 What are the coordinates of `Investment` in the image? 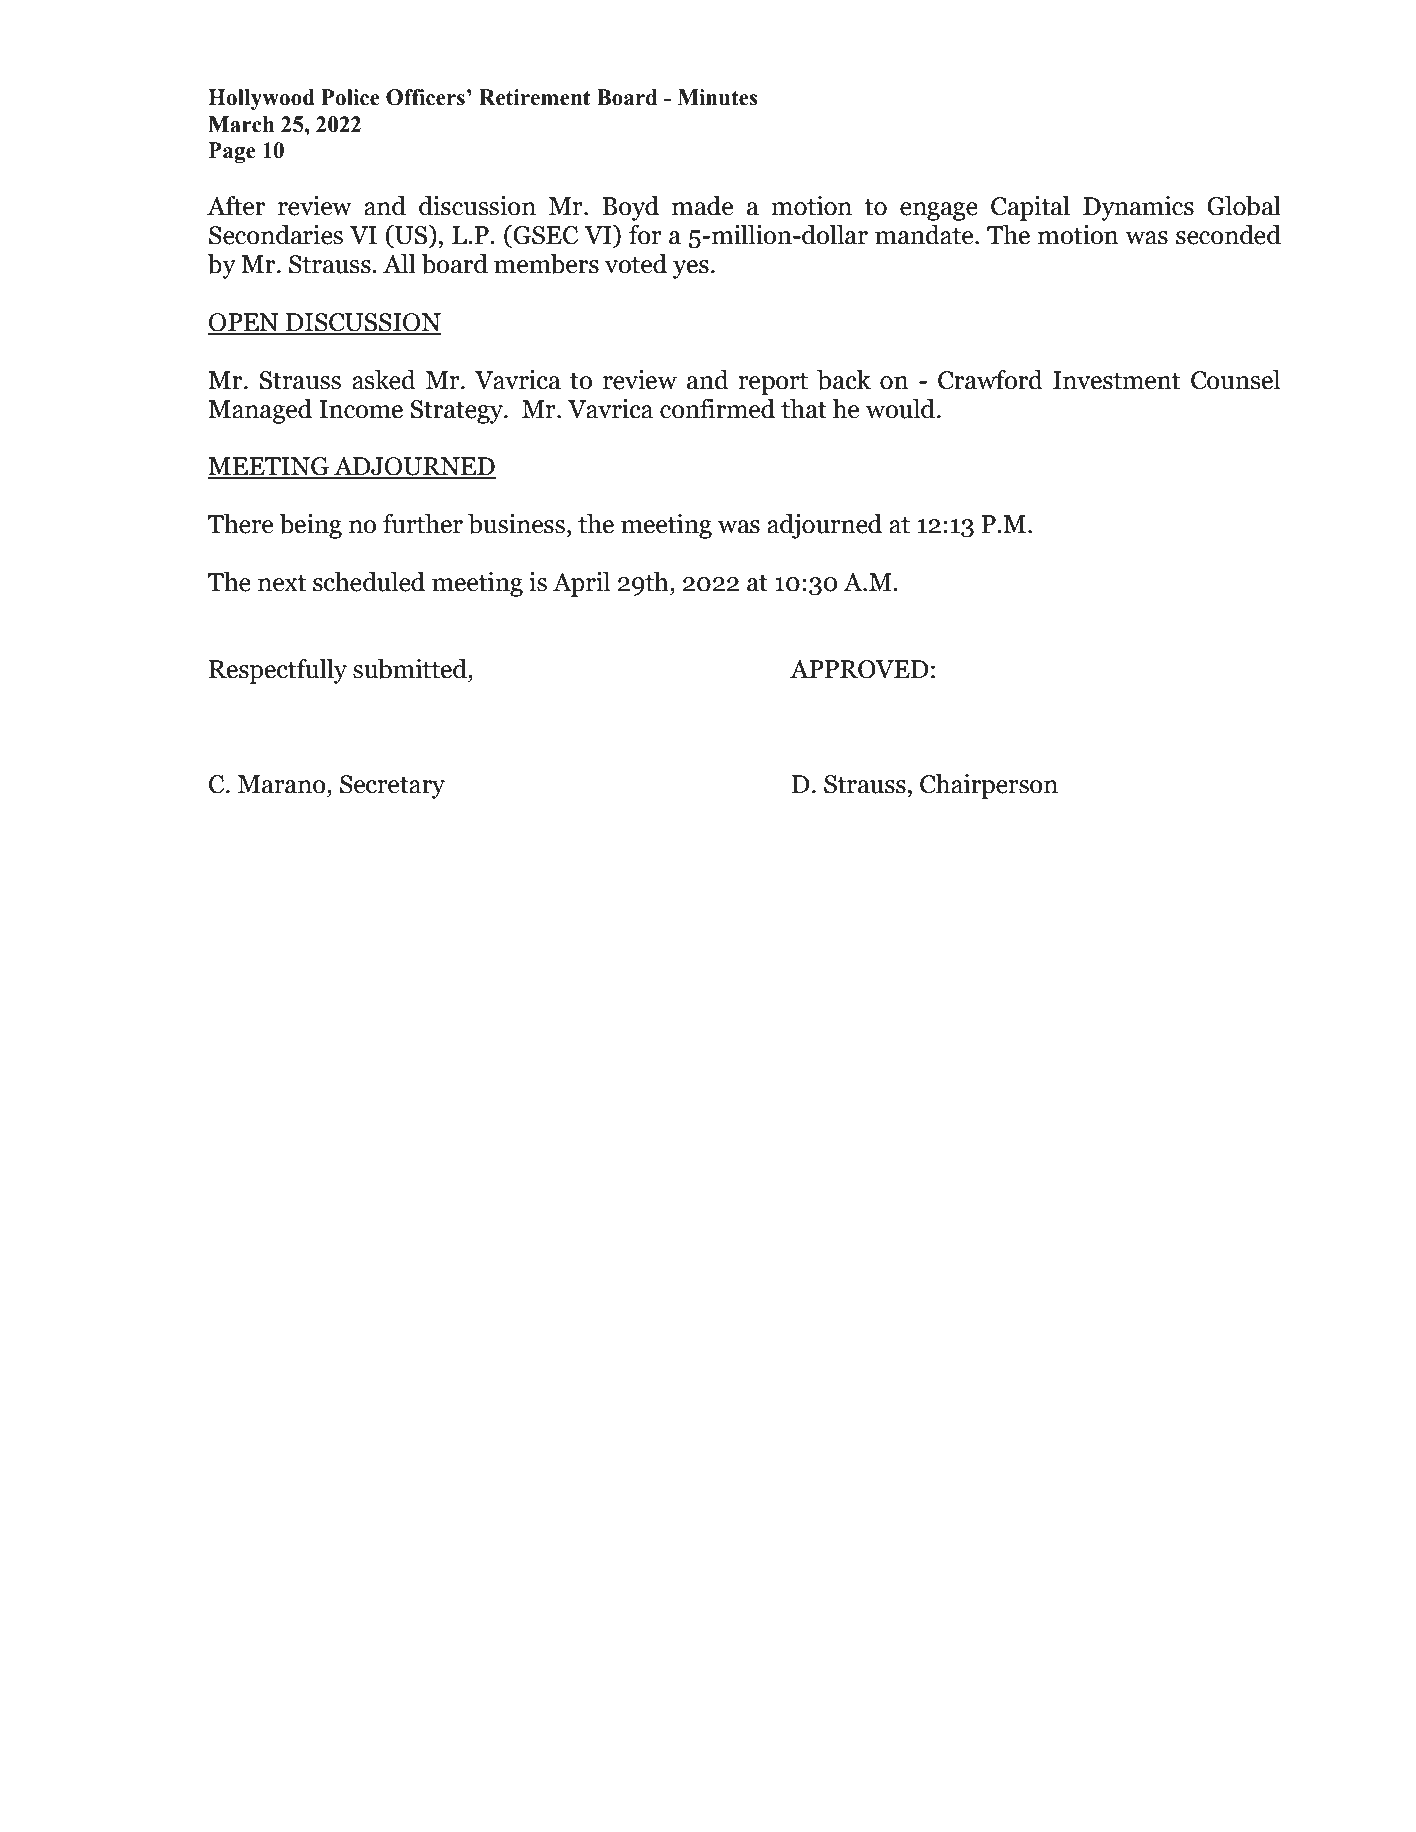 It's located at (1116, 380).
